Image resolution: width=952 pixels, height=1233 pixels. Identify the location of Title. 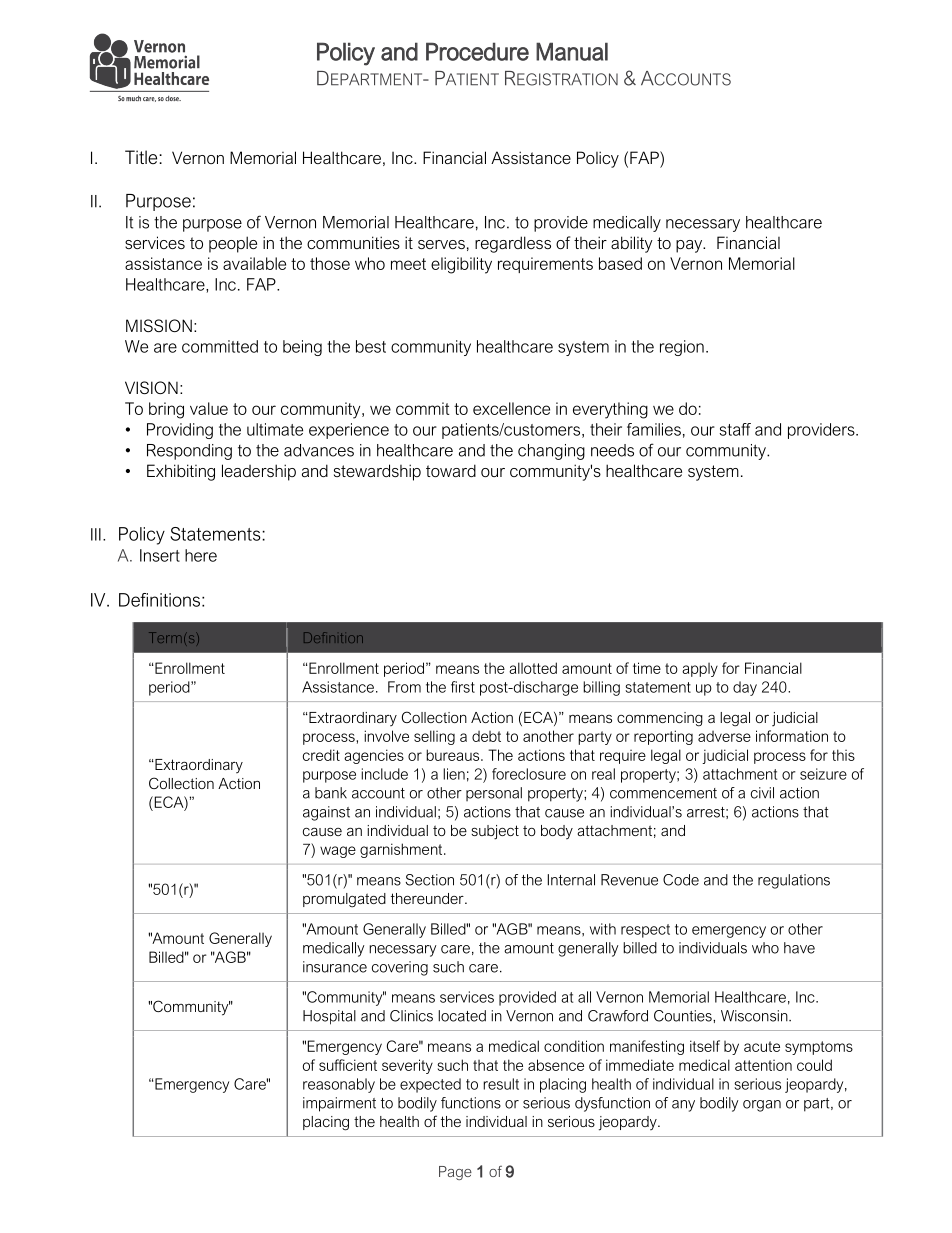
(142, 157).
